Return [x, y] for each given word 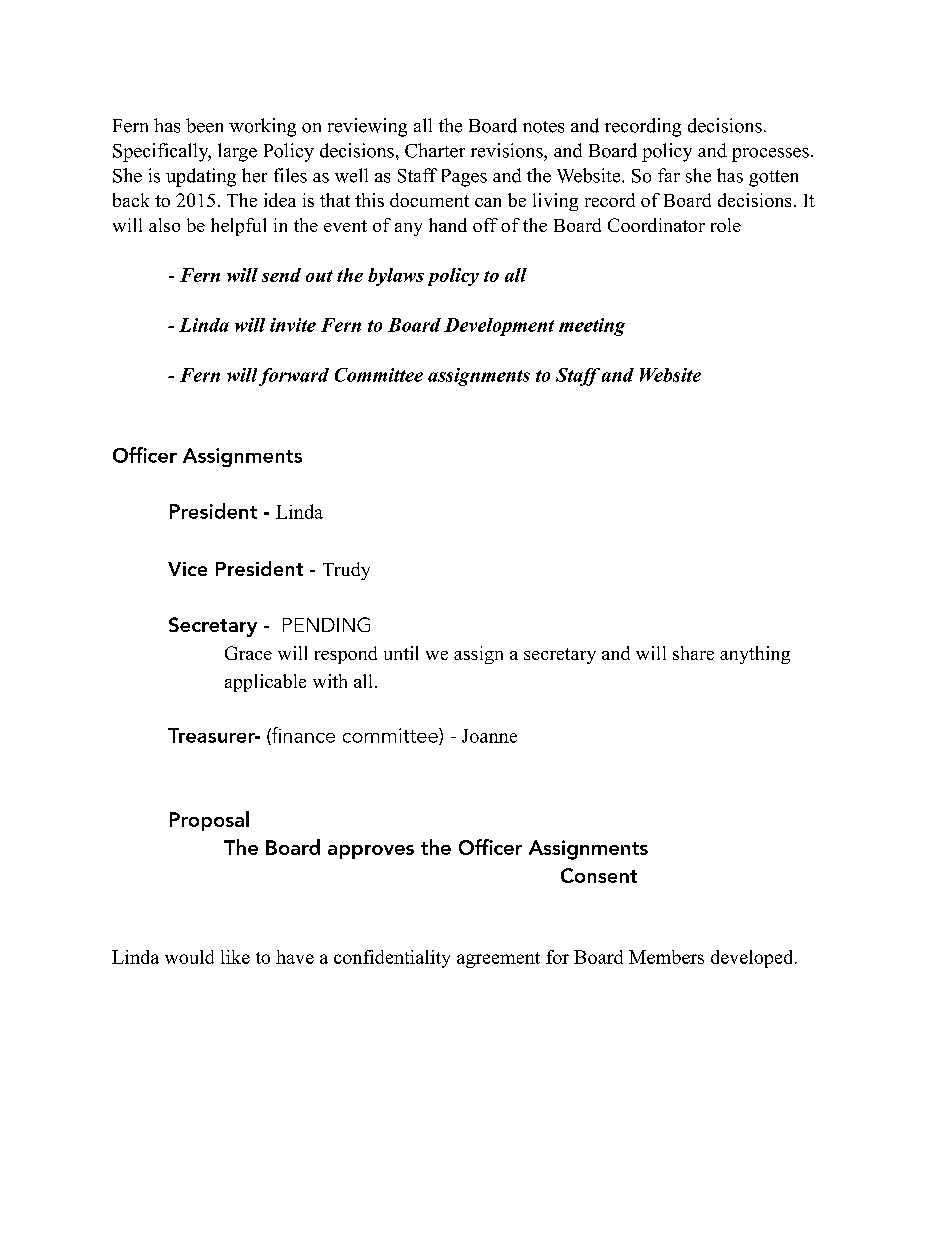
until [401, 653]
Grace [248, 653]
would [189, 957]
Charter [435, 150]
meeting [592, 327]
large [237, 152]
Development [499, 327]
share [693, 653]
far [669, 175]
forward [294, 377]
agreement [498, 960]
